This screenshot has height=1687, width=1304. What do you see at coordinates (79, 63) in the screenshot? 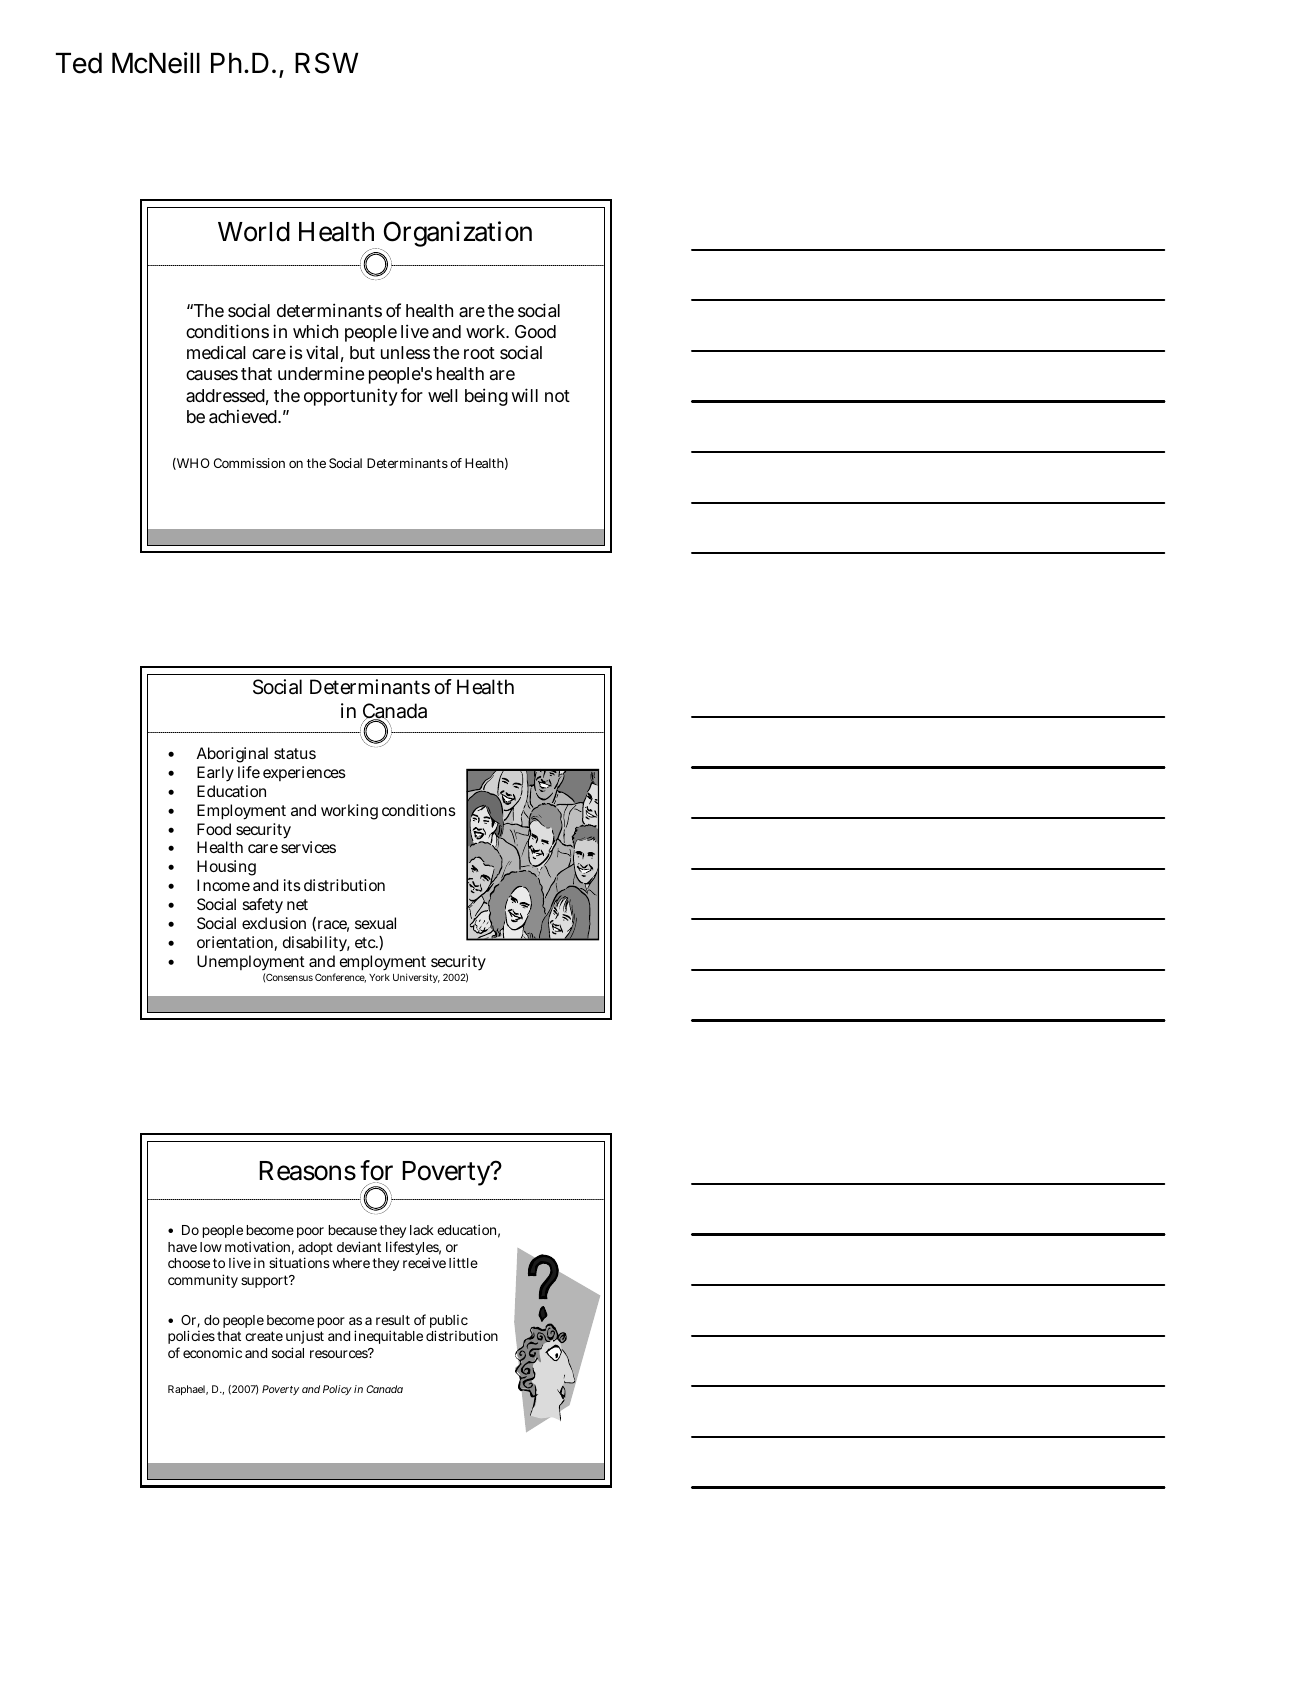
I see `Ted` at bounding box center [79, 63].
